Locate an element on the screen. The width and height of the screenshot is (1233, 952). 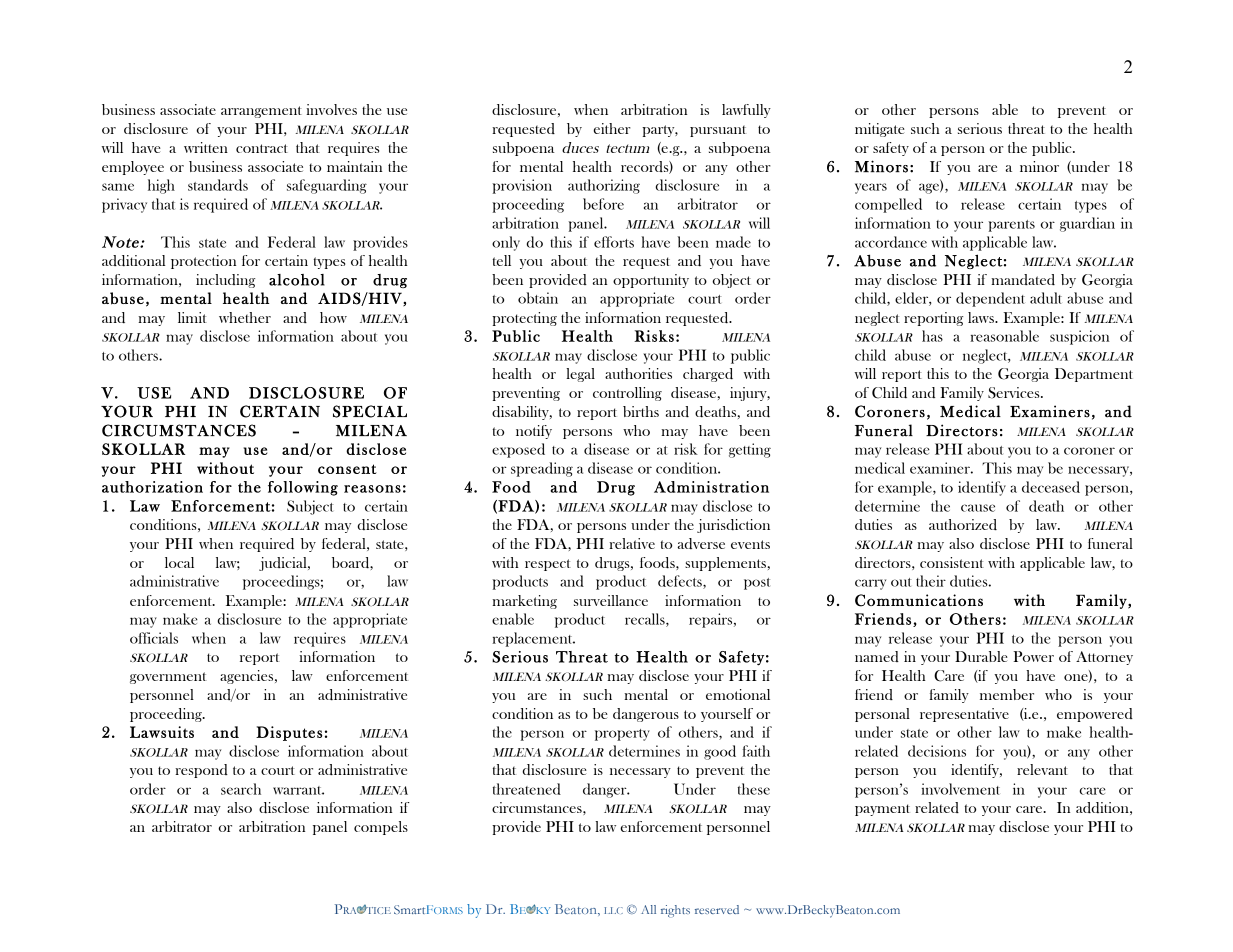
Subject is located at coordinates (310, 507).
